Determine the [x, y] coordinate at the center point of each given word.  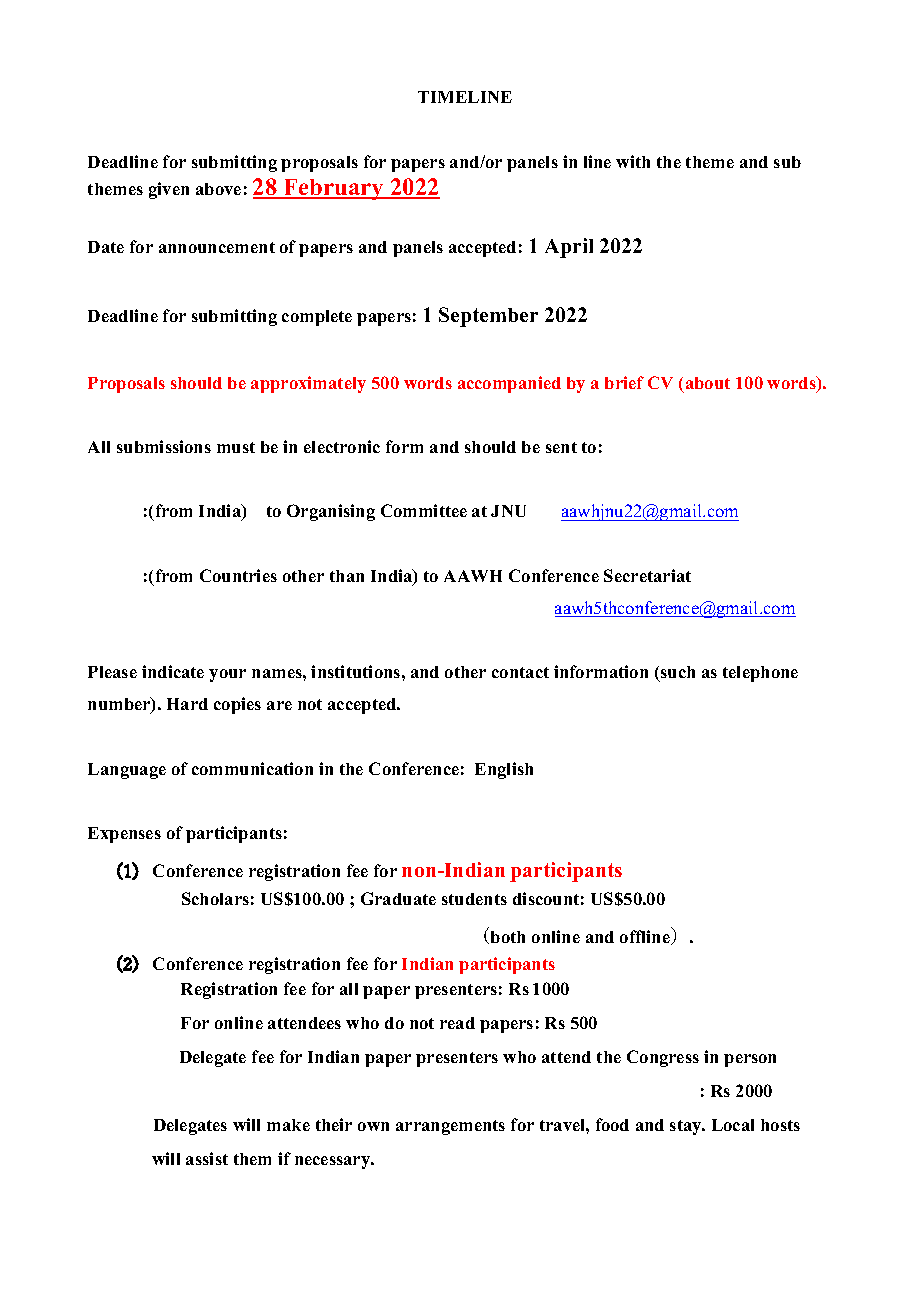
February [334, 189]
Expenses [124, 835]
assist [207, 1158]
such [678, 672]
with [633, 161]
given [169, 190]
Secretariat [647, 575]
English [504, 770]
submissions [164, 446]
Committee [424, 510]
